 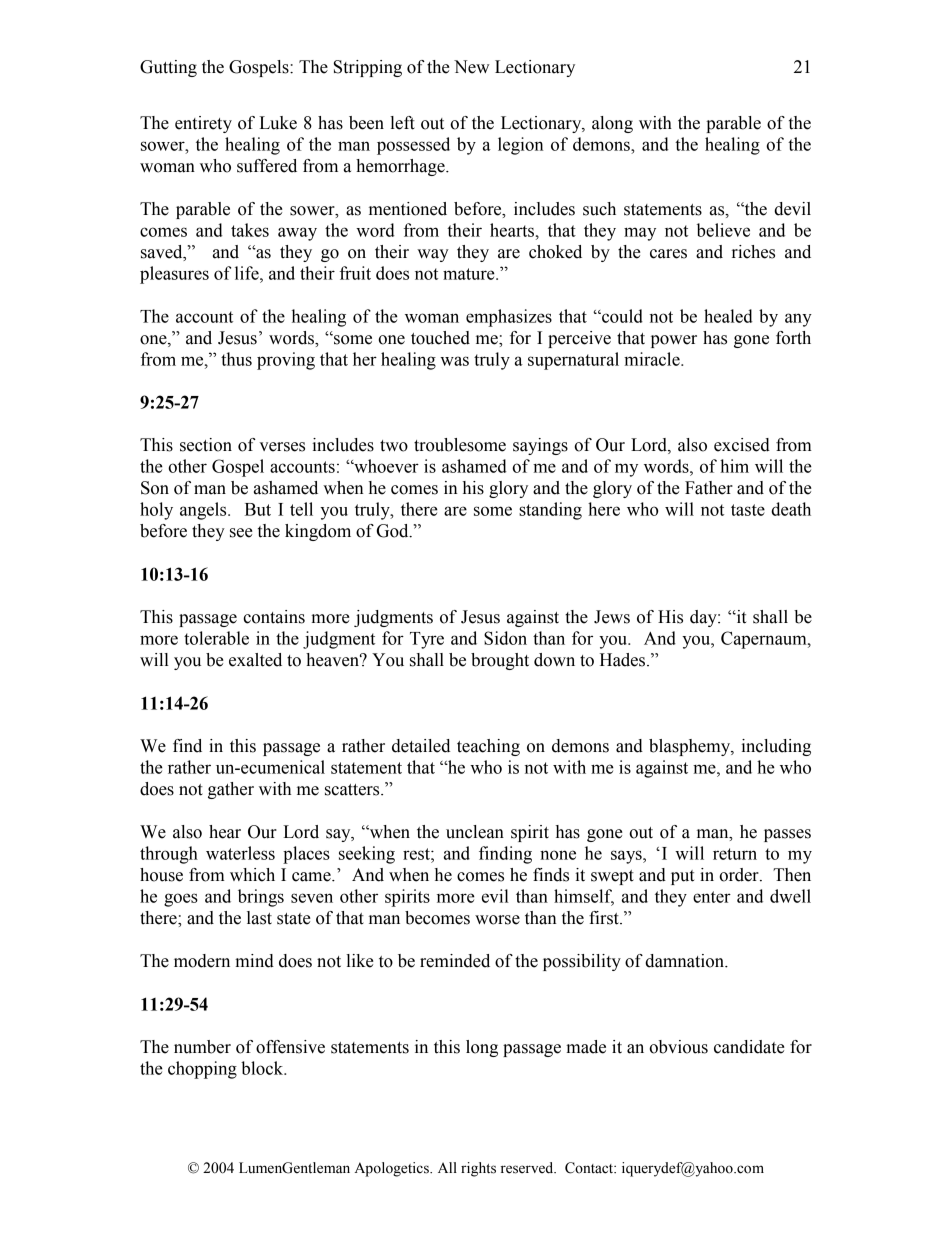 I want to click on believe, so click(x=723, y=230).
